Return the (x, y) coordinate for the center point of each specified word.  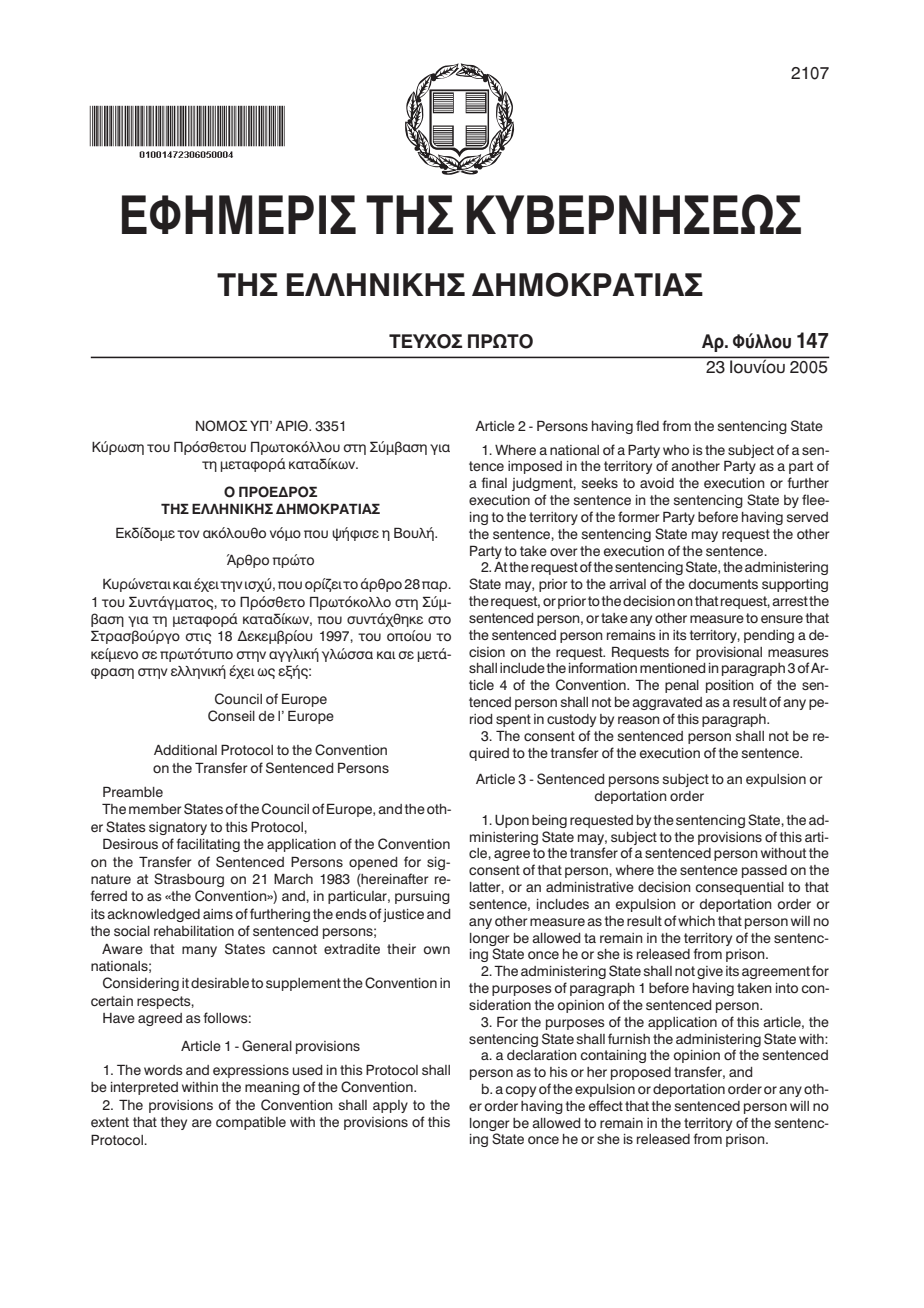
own (437, 950)
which (696, 921)
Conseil (231, 716)
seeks (600, 483)
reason (639, 720)
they (174, 1123)
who (676, 450)
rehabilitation (194, 931)
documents (723, 584)
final (494, 482)
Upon (512, 821)
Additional (185, 750)
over (563, 552)
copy (521, 1091)
